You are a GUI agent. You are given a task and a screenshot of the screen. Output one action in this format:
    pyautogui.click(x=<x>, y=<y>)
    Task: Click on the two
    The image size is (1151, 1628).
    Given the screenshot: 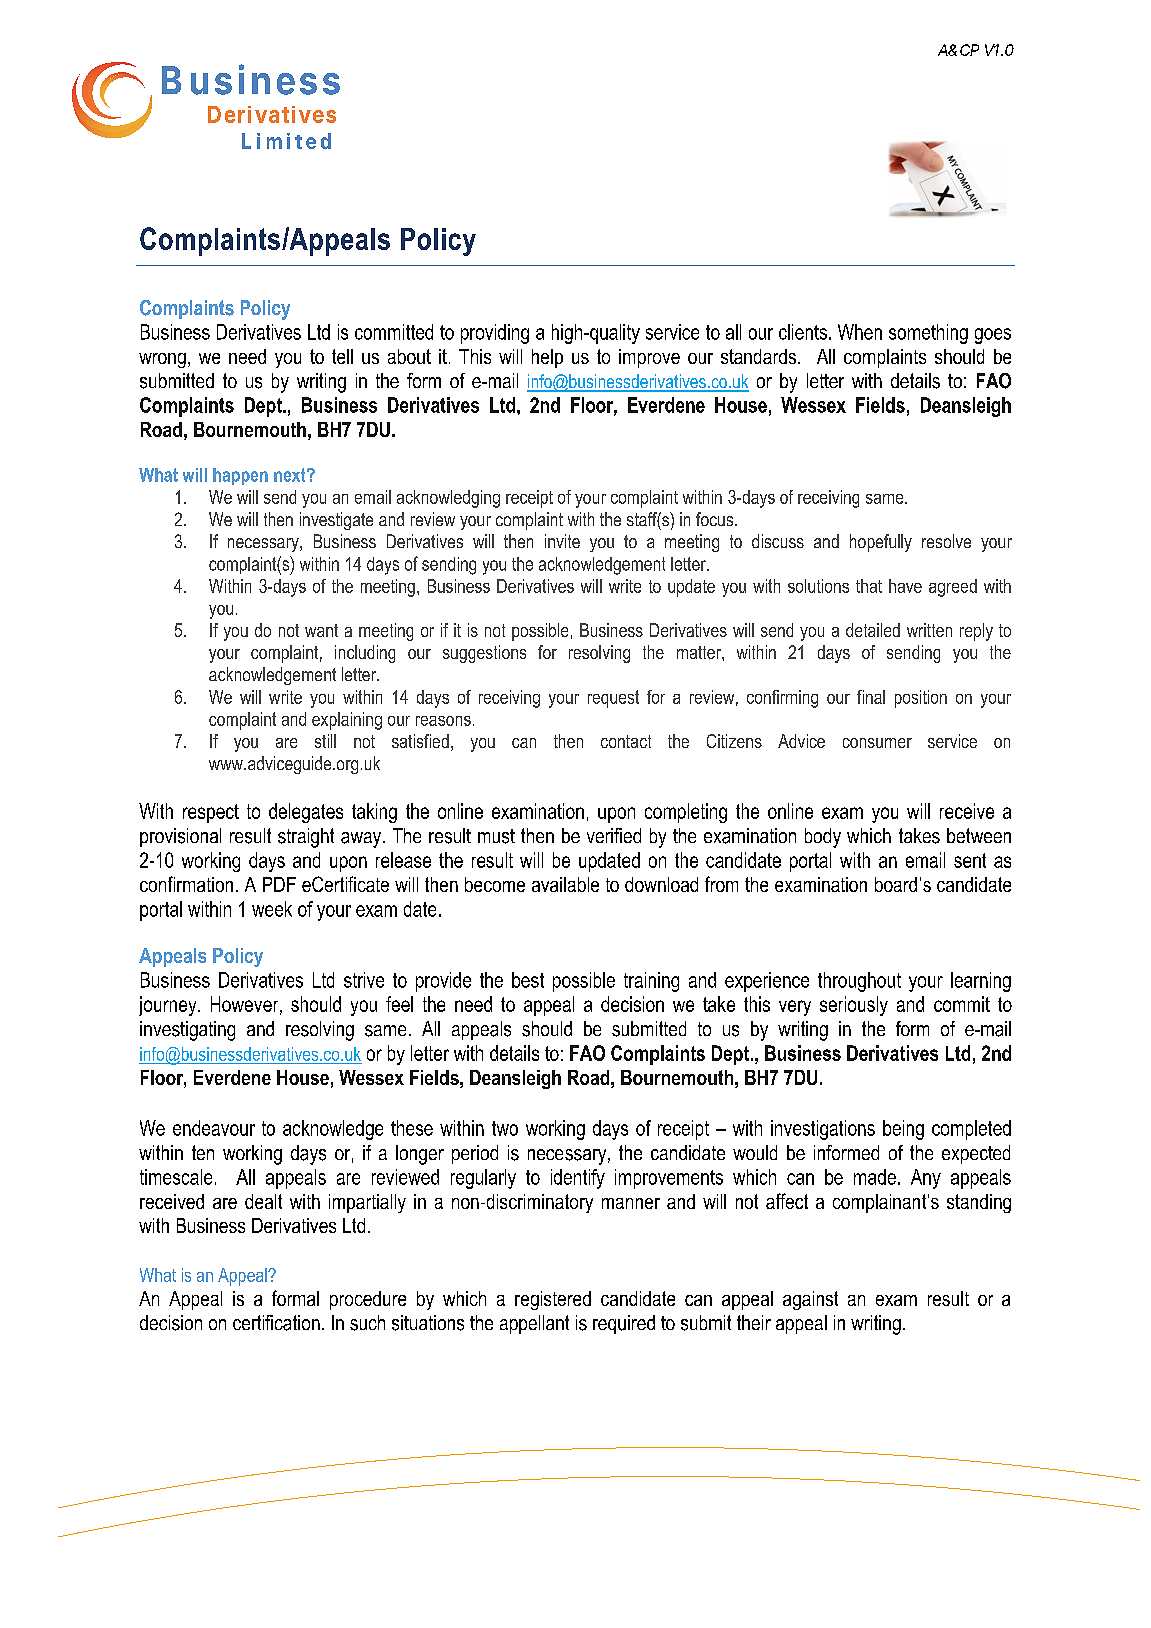 What is the action you would take?
    pyautogui.click(x=505, y=1128)
